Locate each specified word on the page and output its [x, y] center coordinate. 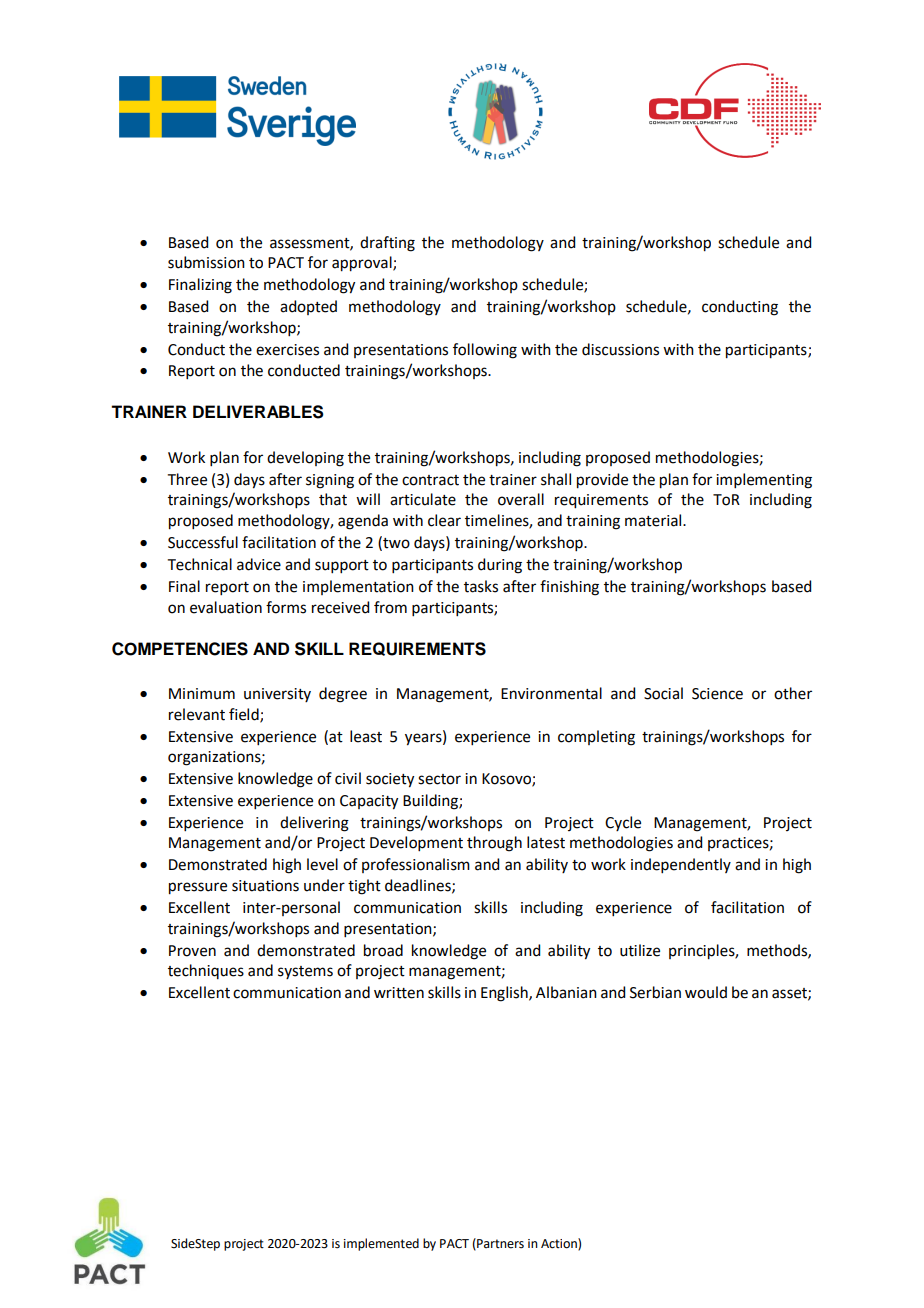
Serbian [655, 992]
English [505, 994]
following [485, 351]
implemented [381, 1244]
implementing [764, 481]
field [245, 715]
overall [521, 499]
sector [439, 779]
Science [717, 694]
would [706, 992]
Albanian [566, 992]
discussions [620, 349]
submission [206, 262]
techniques [206, 971]
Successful [203, 542]
